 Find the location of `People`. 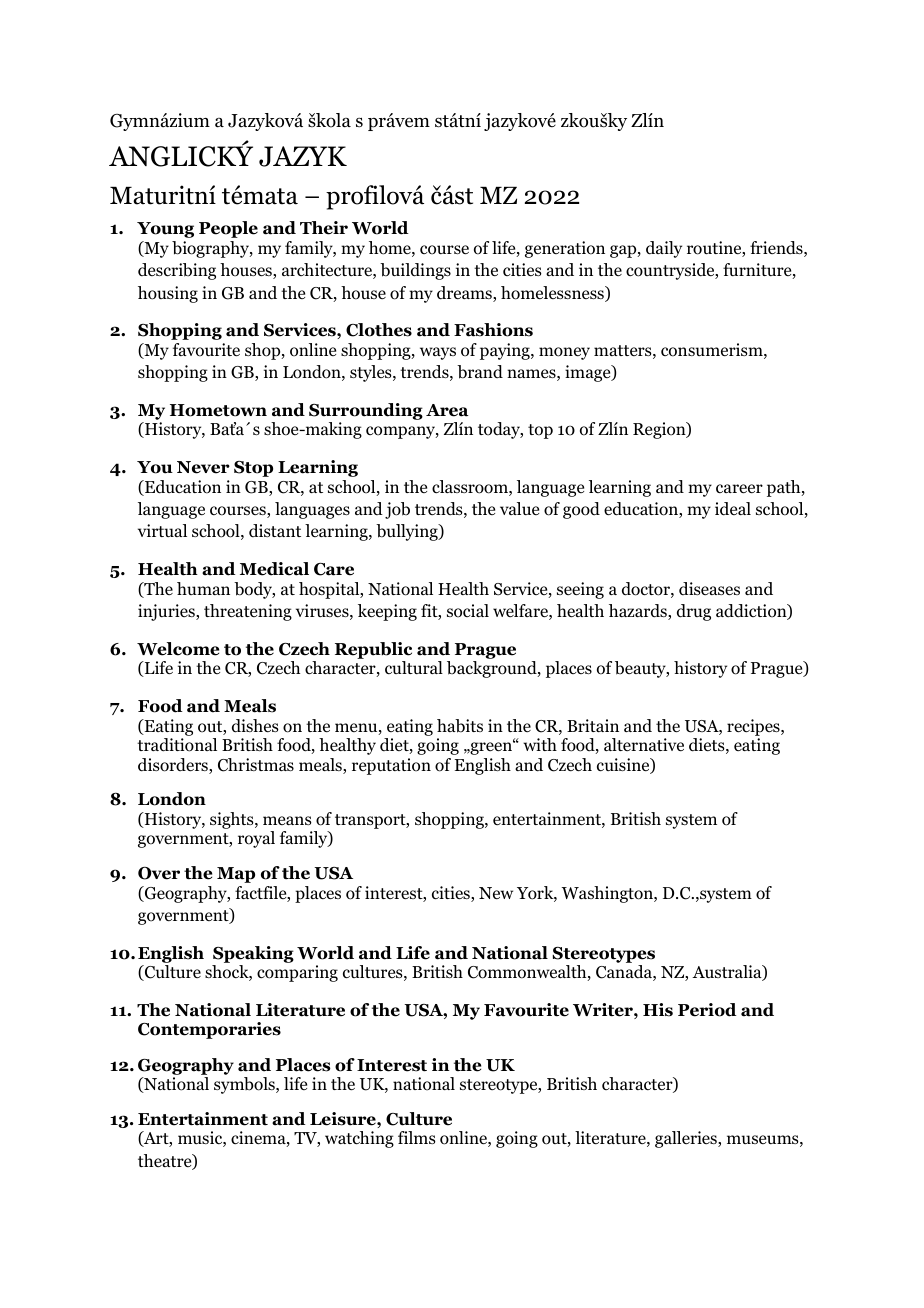

People is located at coordinates (228, 229).
